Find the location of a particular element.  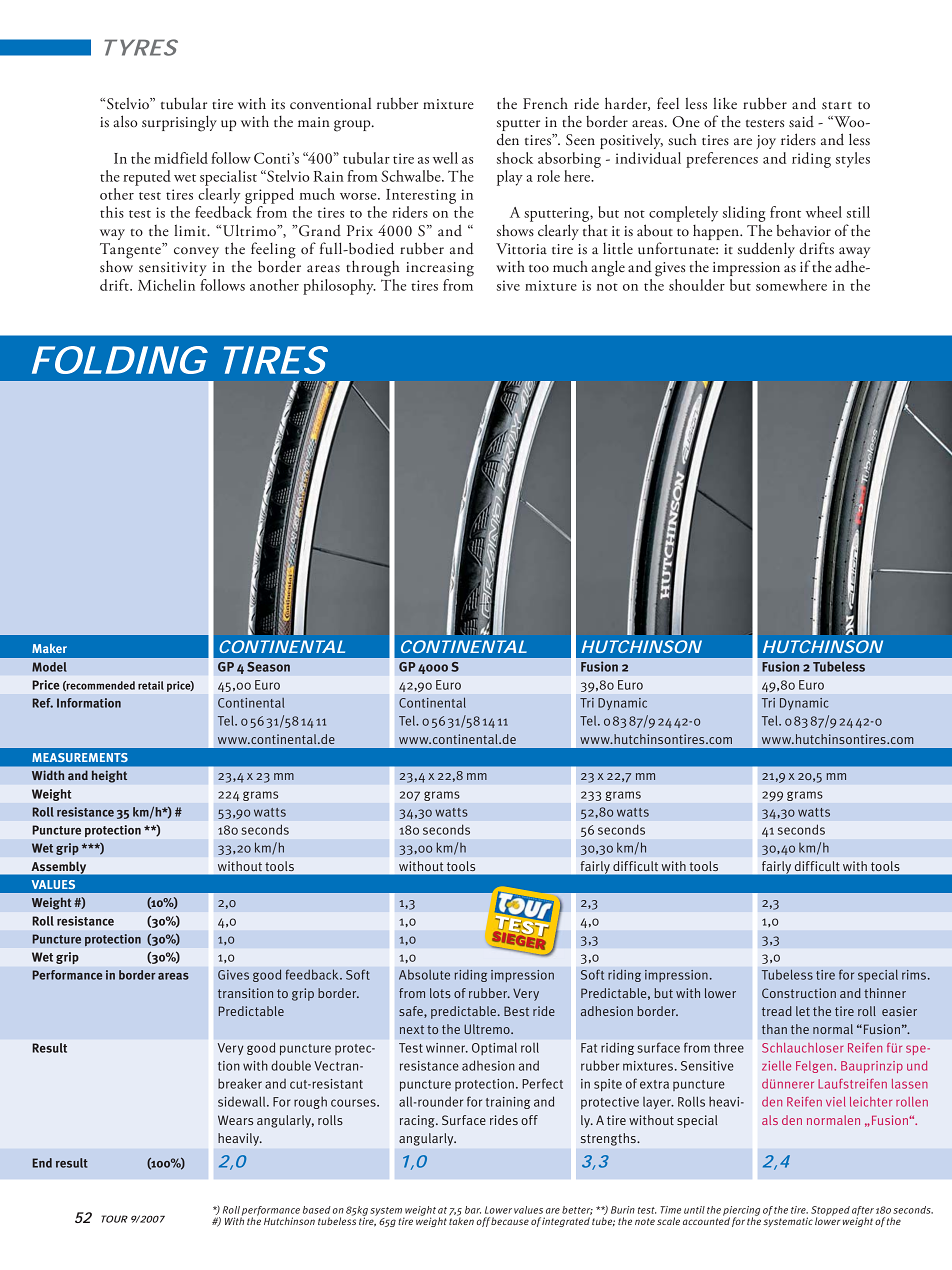

surprisingly is located at coordinates (179, 123).
